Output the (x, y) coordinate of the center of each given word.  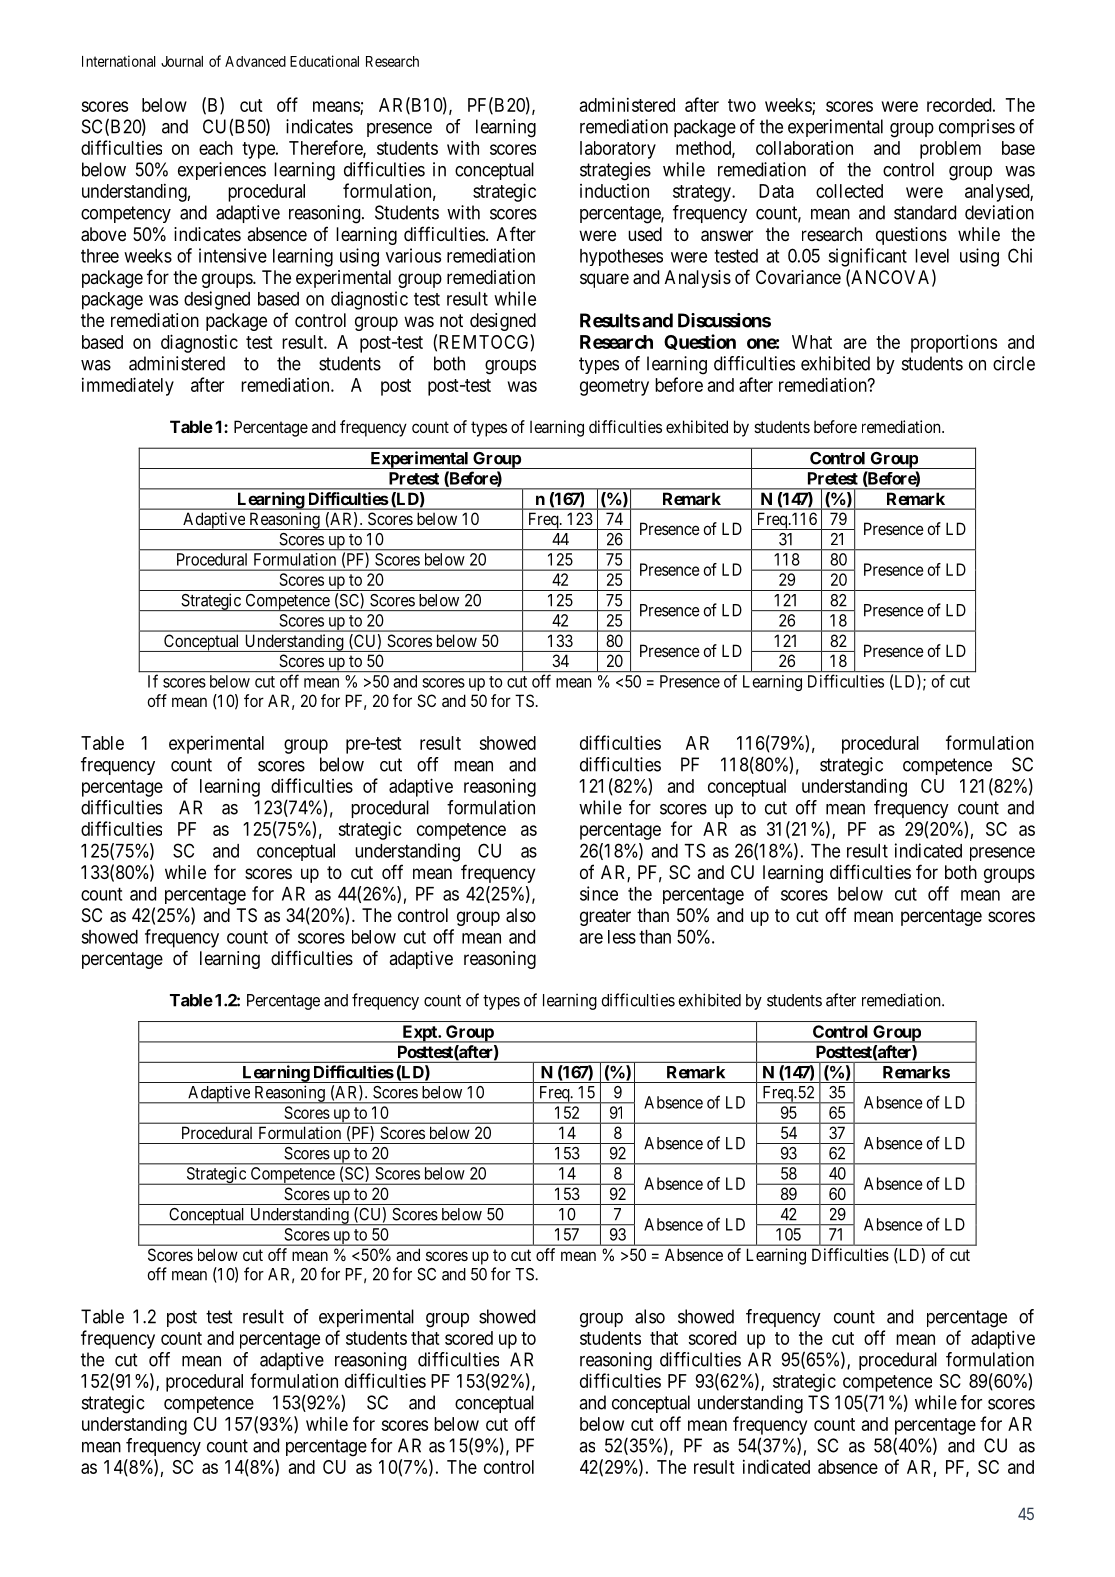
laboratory (618, 150)
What (812, 342)
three (100, 256)
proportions (954, 343)
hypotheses (621, 257)
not (451, 320)
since (599, 893)
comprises (977, 128)
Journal (182, 61)
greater (605, 917)
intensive (233, 255)
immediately (128, 386)
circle (1014, 363)
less (622, 937)
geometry (614, 387)
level (932, 256)
